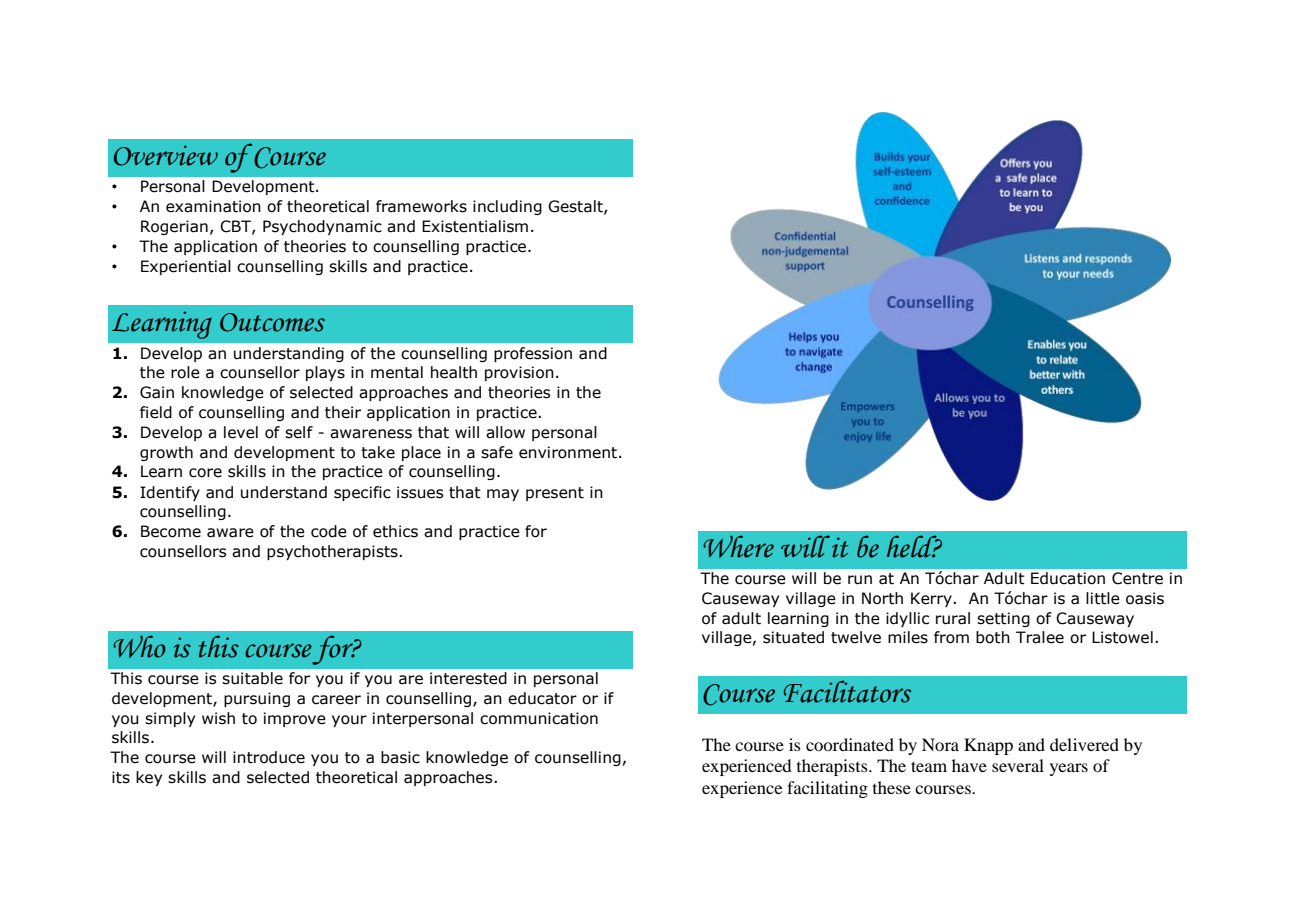 The image size is (1308, 924). What do you see at coordinates (1068, 578) in the screenshot?
I see `Education` at bounding box center [1068, 578].
